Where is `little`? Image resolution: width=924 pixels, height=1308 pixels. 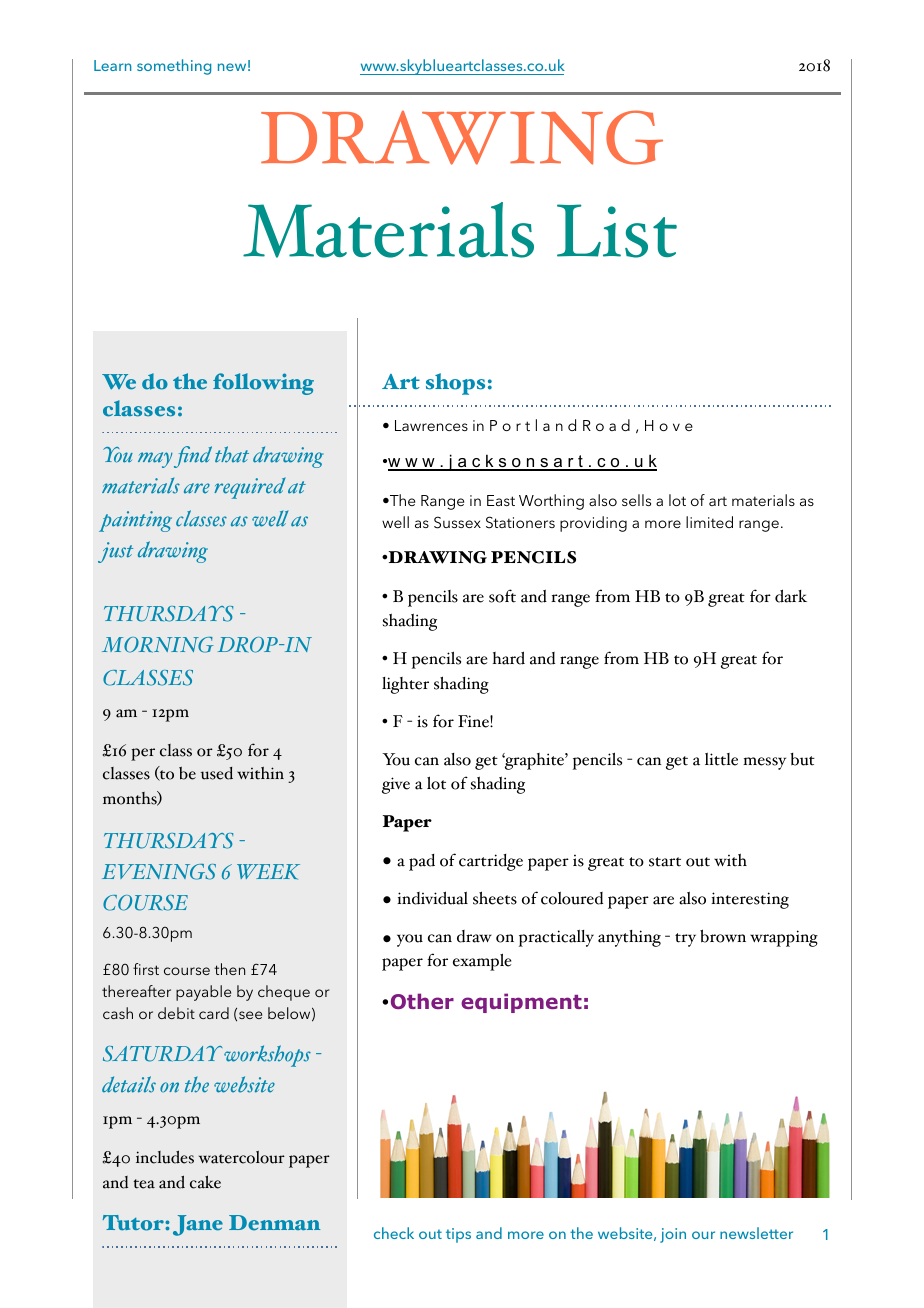
little is located at coordinates (721, 759).
